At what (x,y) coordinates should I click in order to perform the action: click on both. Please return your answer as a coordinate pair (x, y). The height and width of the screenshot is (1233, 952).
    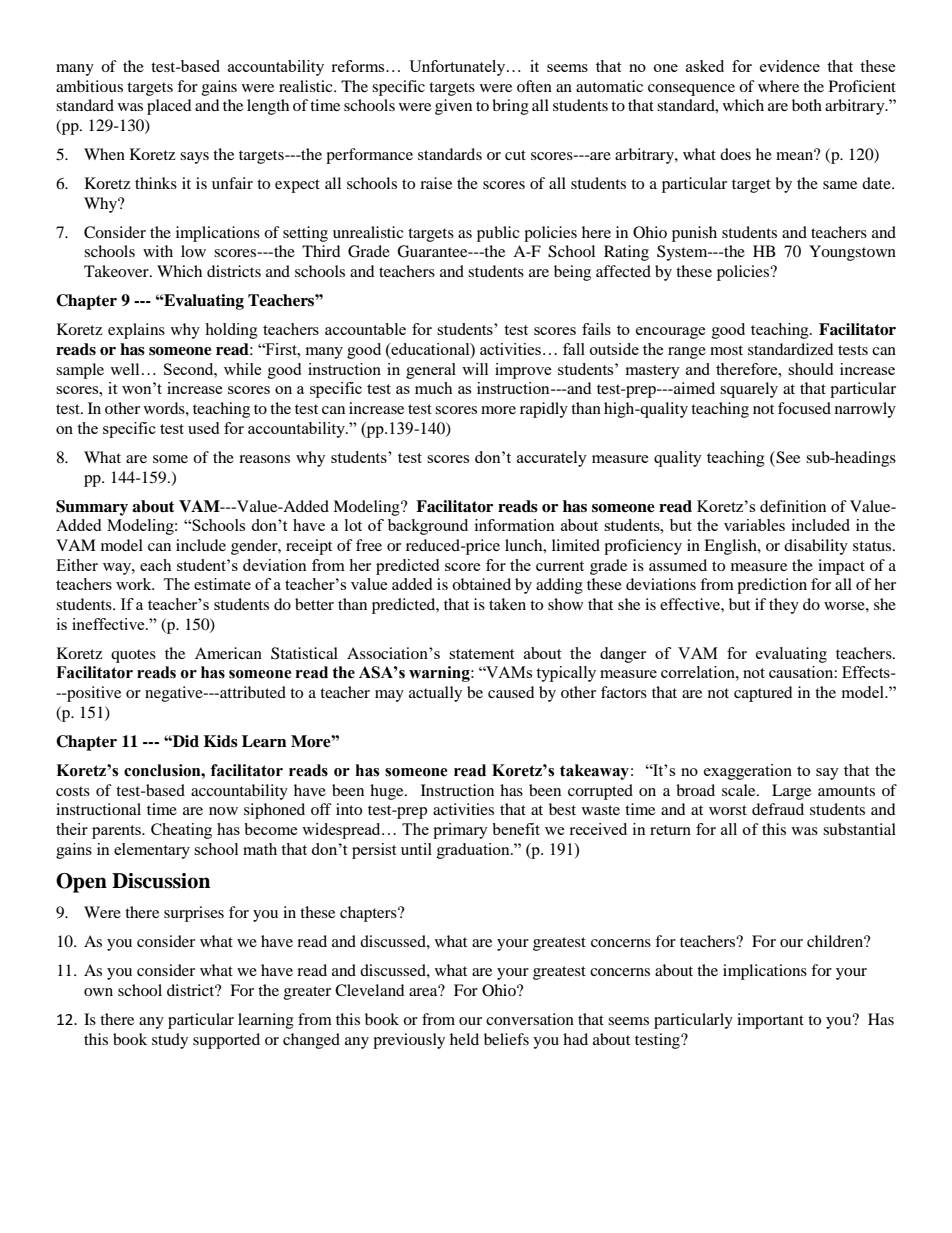
    Looking at the image, I should click on (807, 105).
